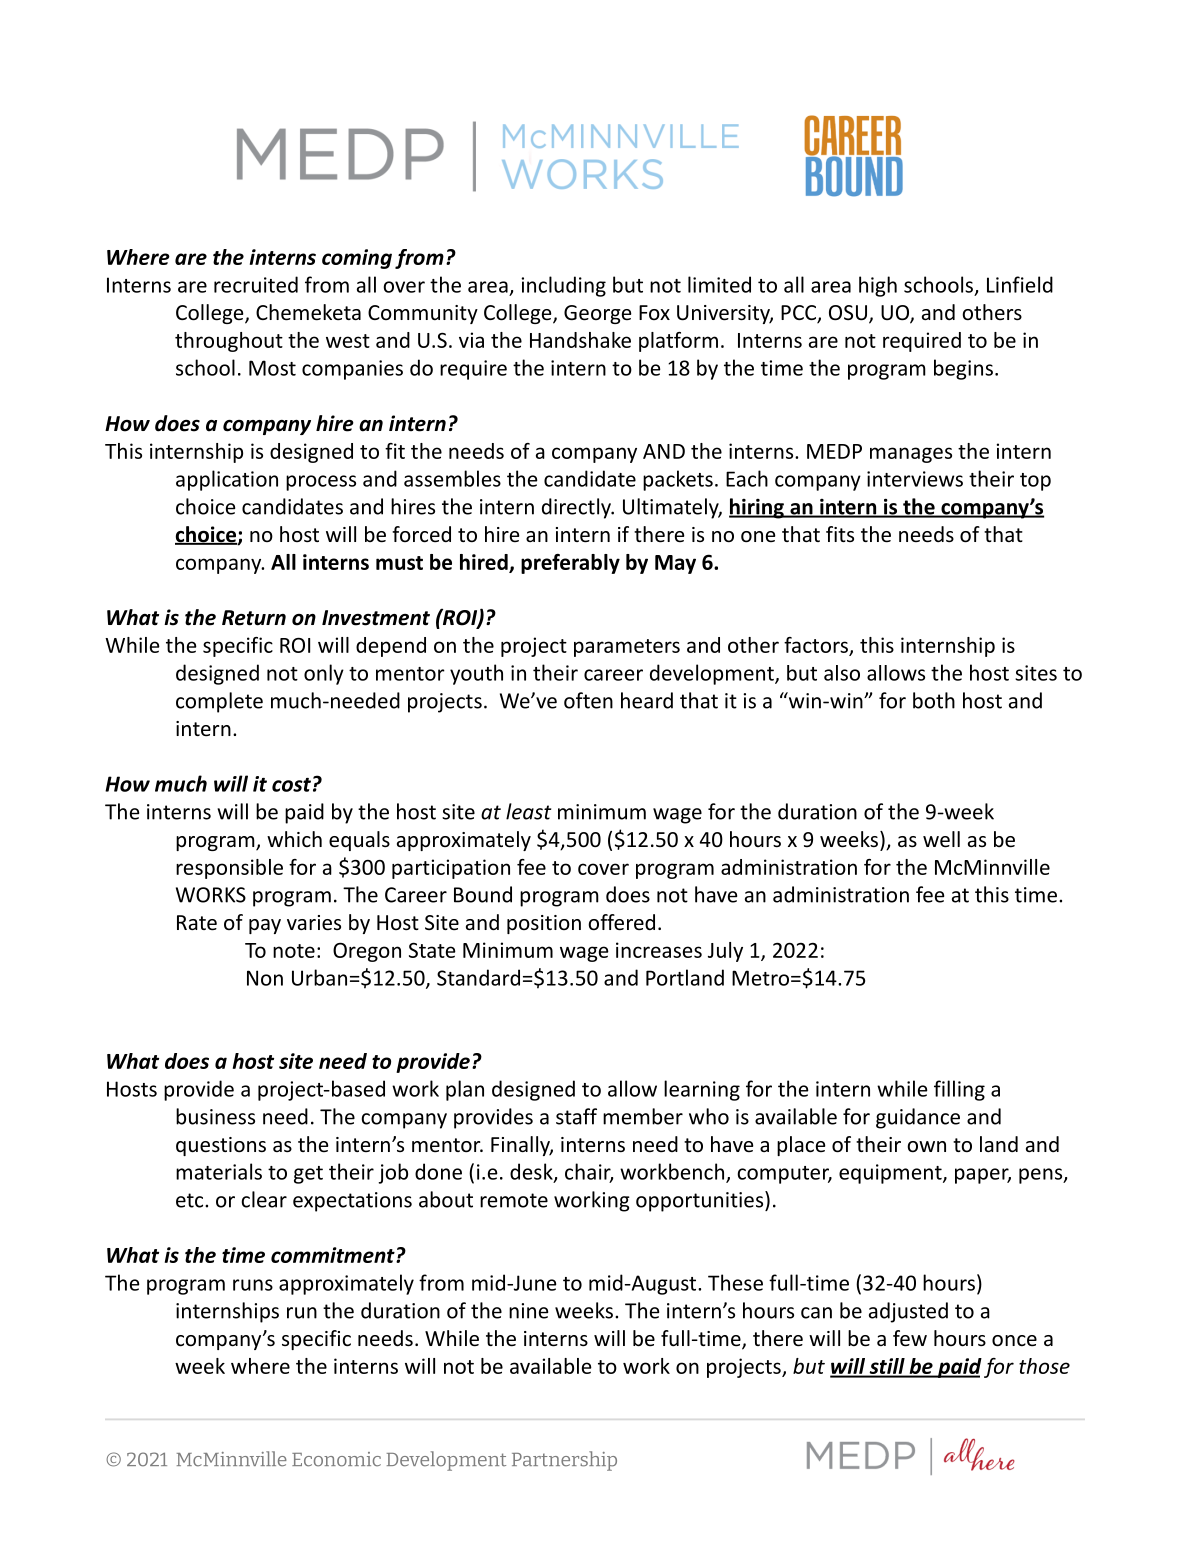 The height and width of the screenshot is (1541, 1190). I want to click on filling, so click(959, 1090).
